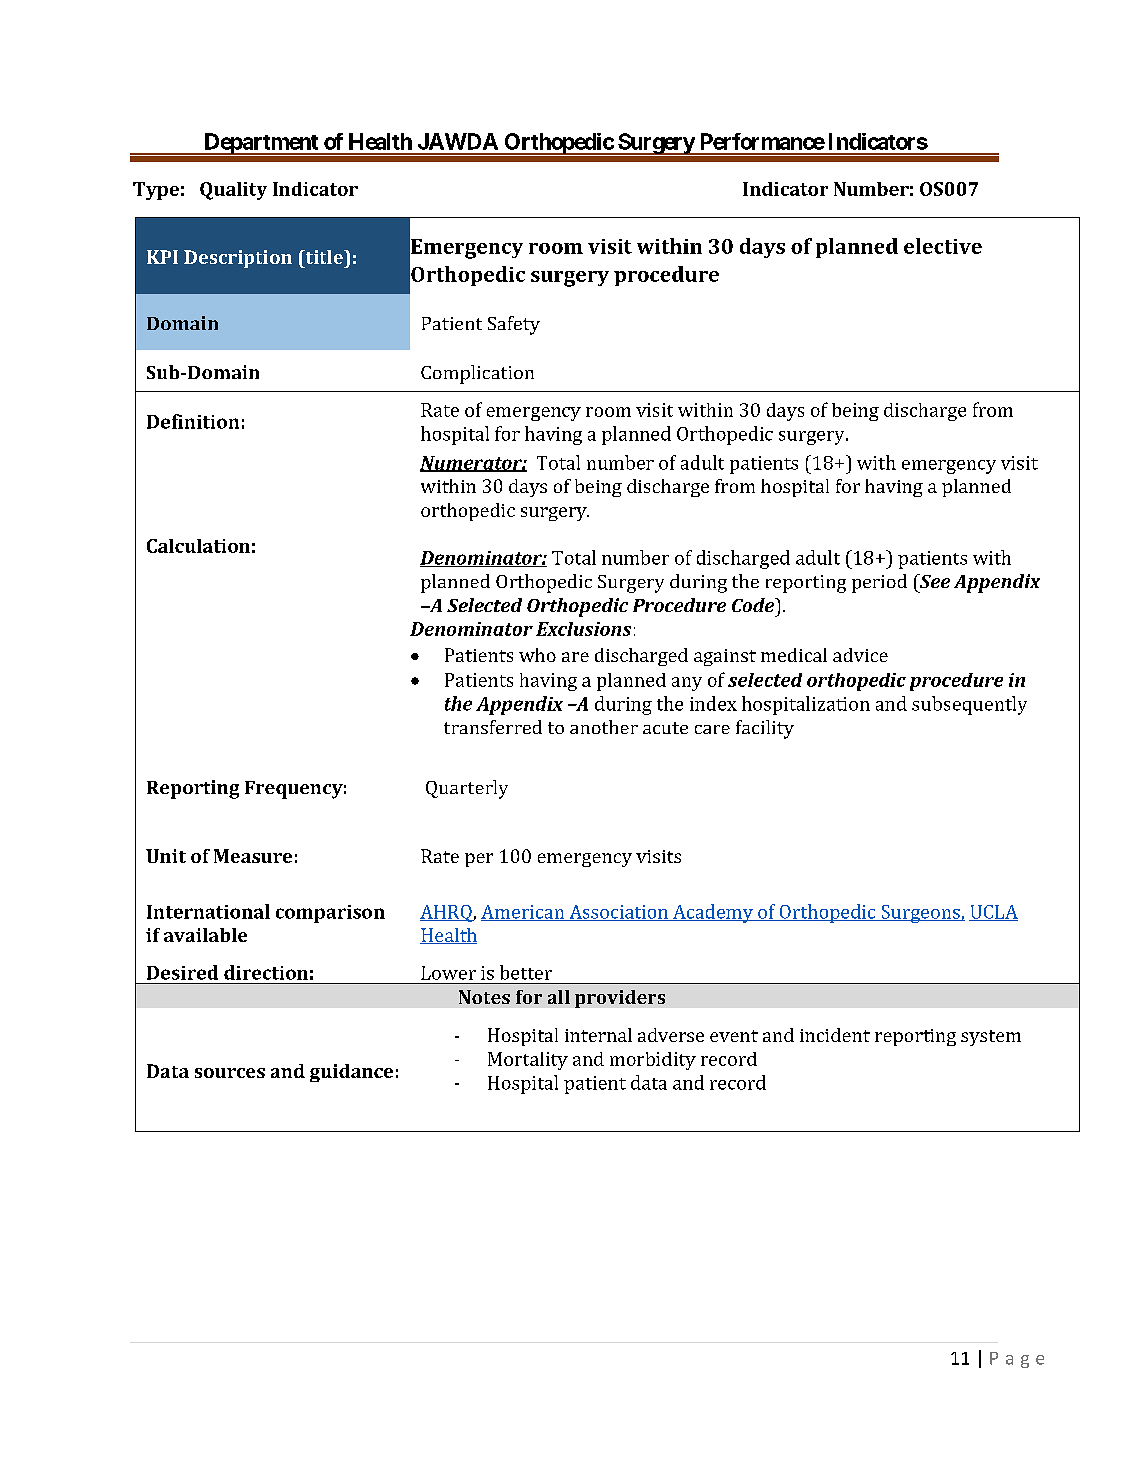  Describe the element at coordinates (230, 1073) in the page. I see `sources` at that location.
